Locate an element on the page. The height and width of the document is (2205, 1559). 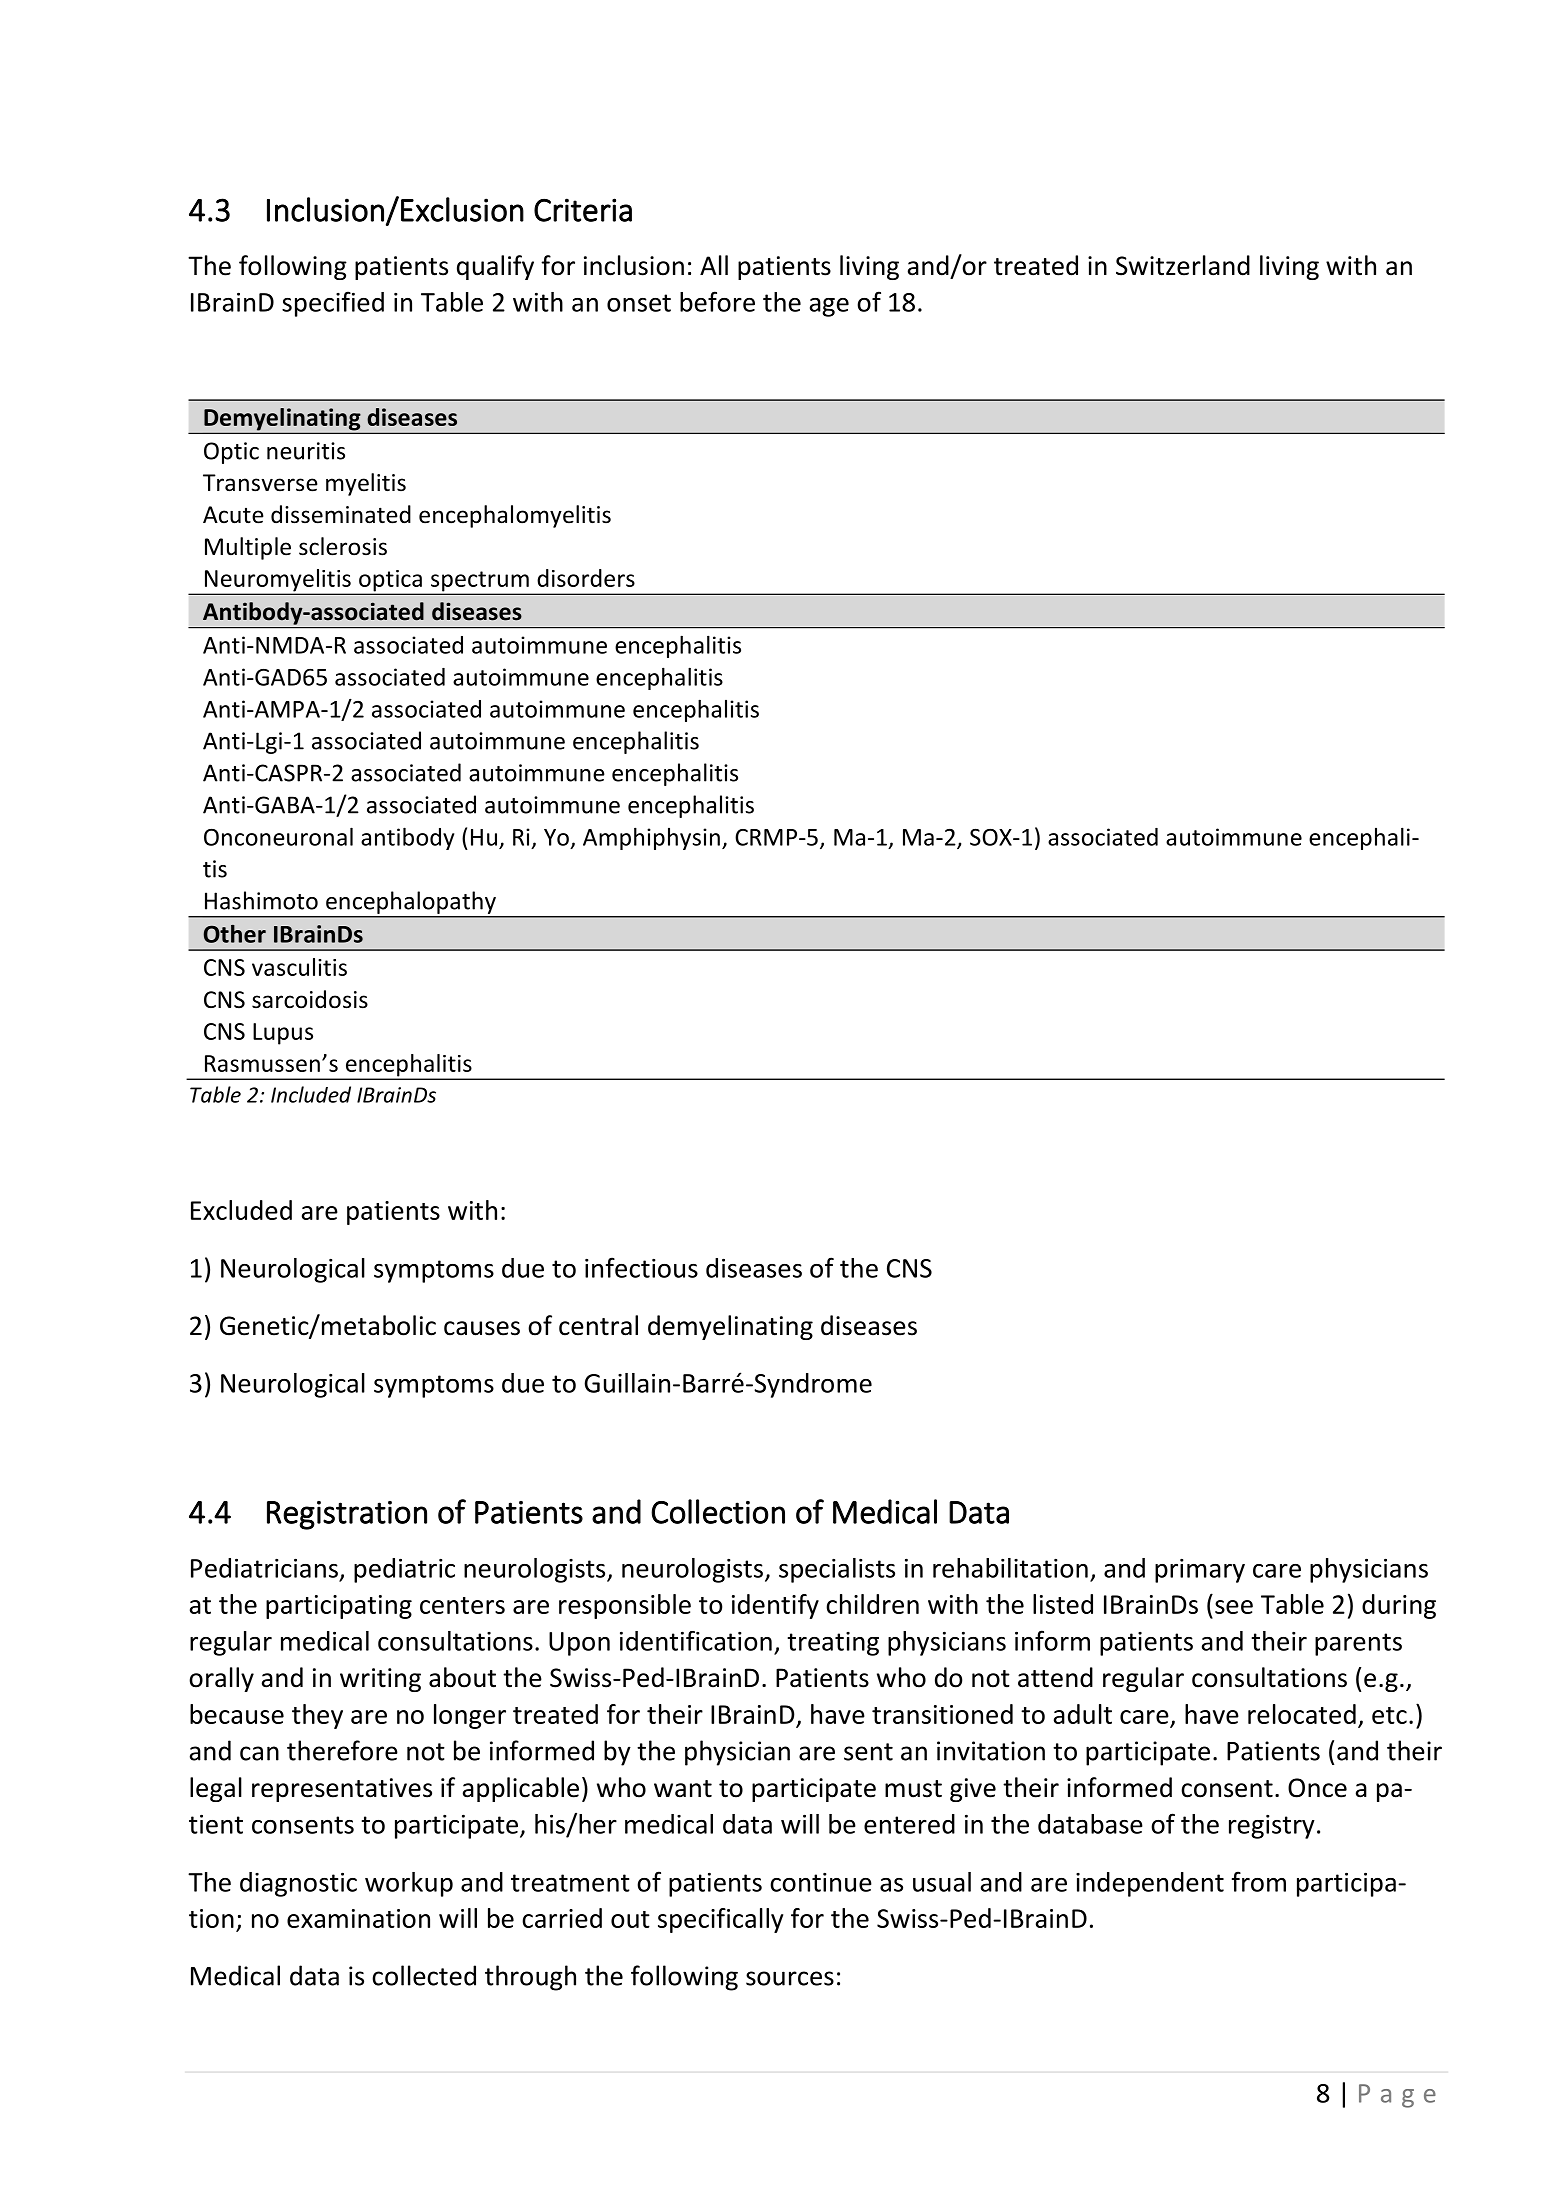
Switzerland is located at coordinates (1183, 265).
